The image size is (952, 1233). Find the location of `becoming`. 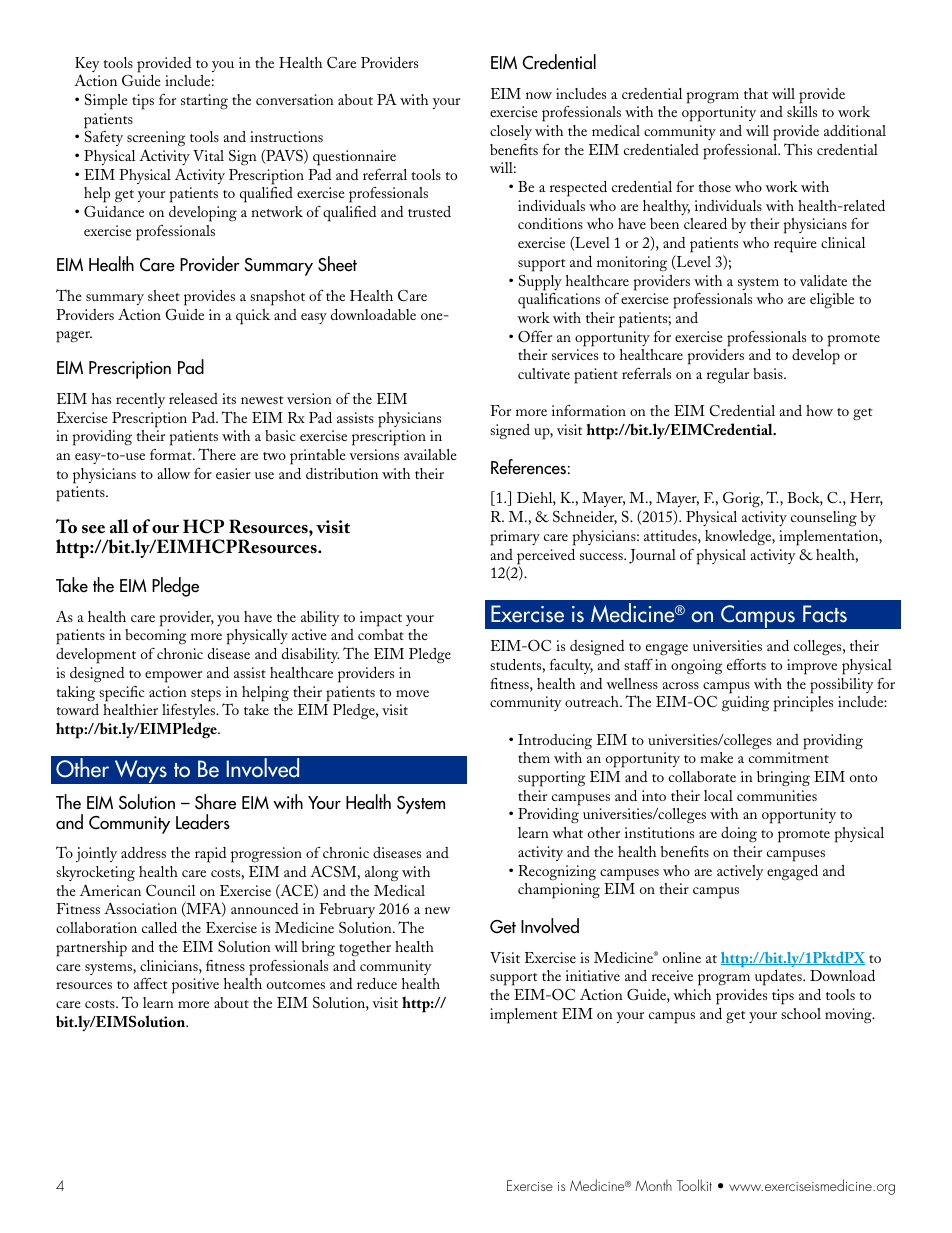

becoming is located at coordinates (155, 636).
